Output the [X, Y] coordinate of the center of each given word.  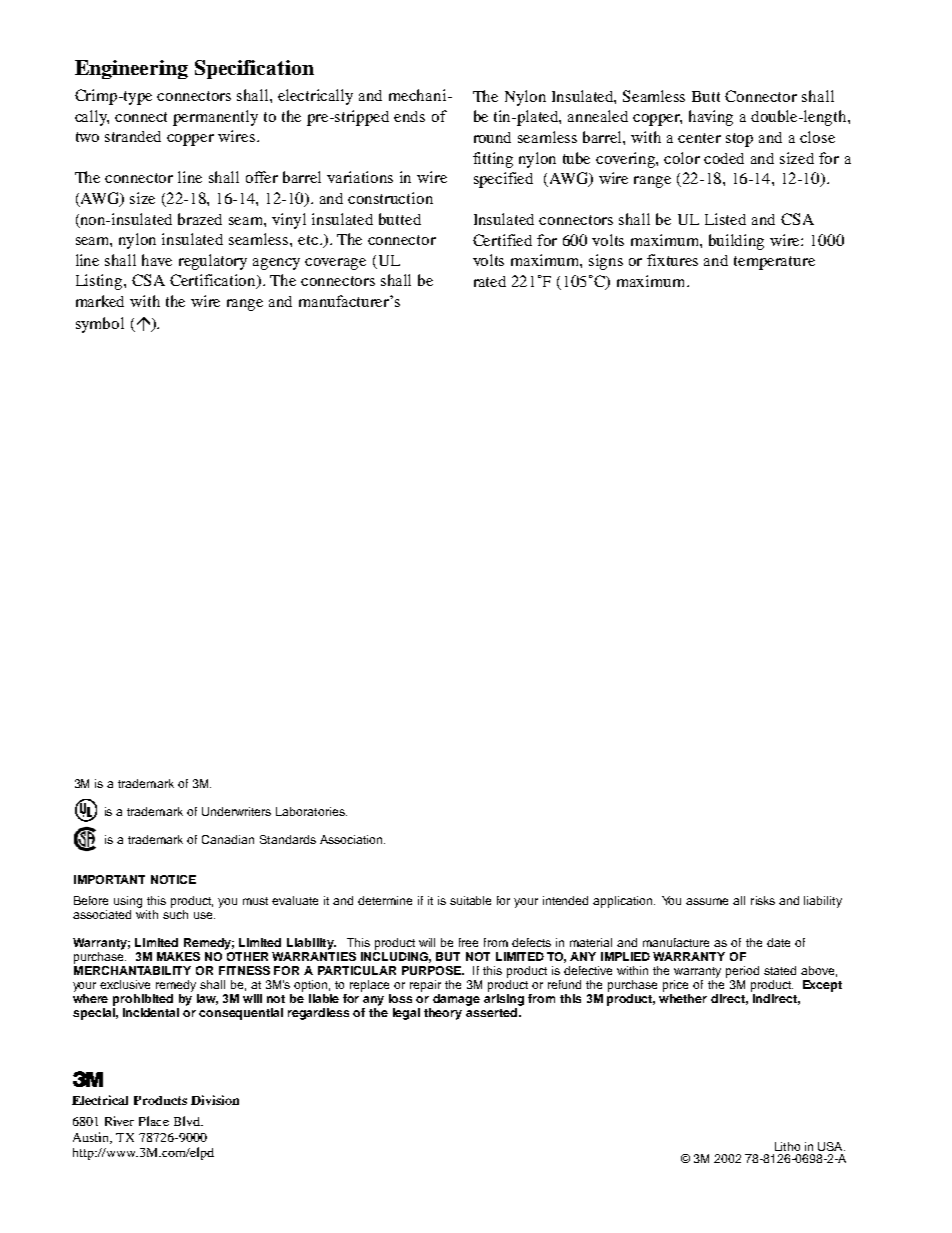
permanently [215, 118]
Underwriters [236, 811]
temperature [774, 263]
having [711, 118]
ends [409, 116]
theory [443, 1014]
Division [215, 1100]
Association [352, 839]
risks [763, 900]
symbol [100, 325]
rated [490, 281]
